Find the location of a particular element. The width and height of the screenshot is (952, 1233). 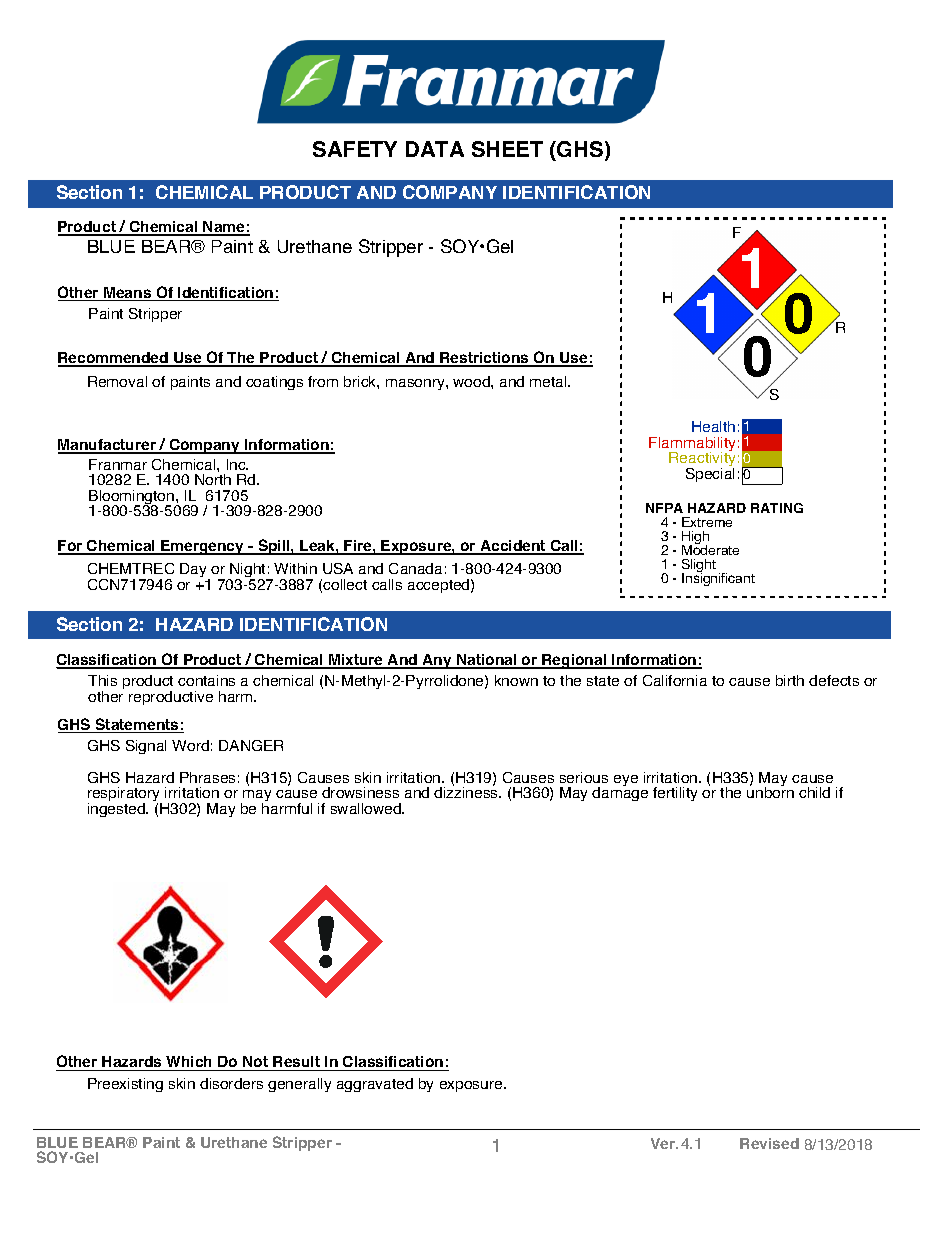

Name is located at coordinates (224, 228).
